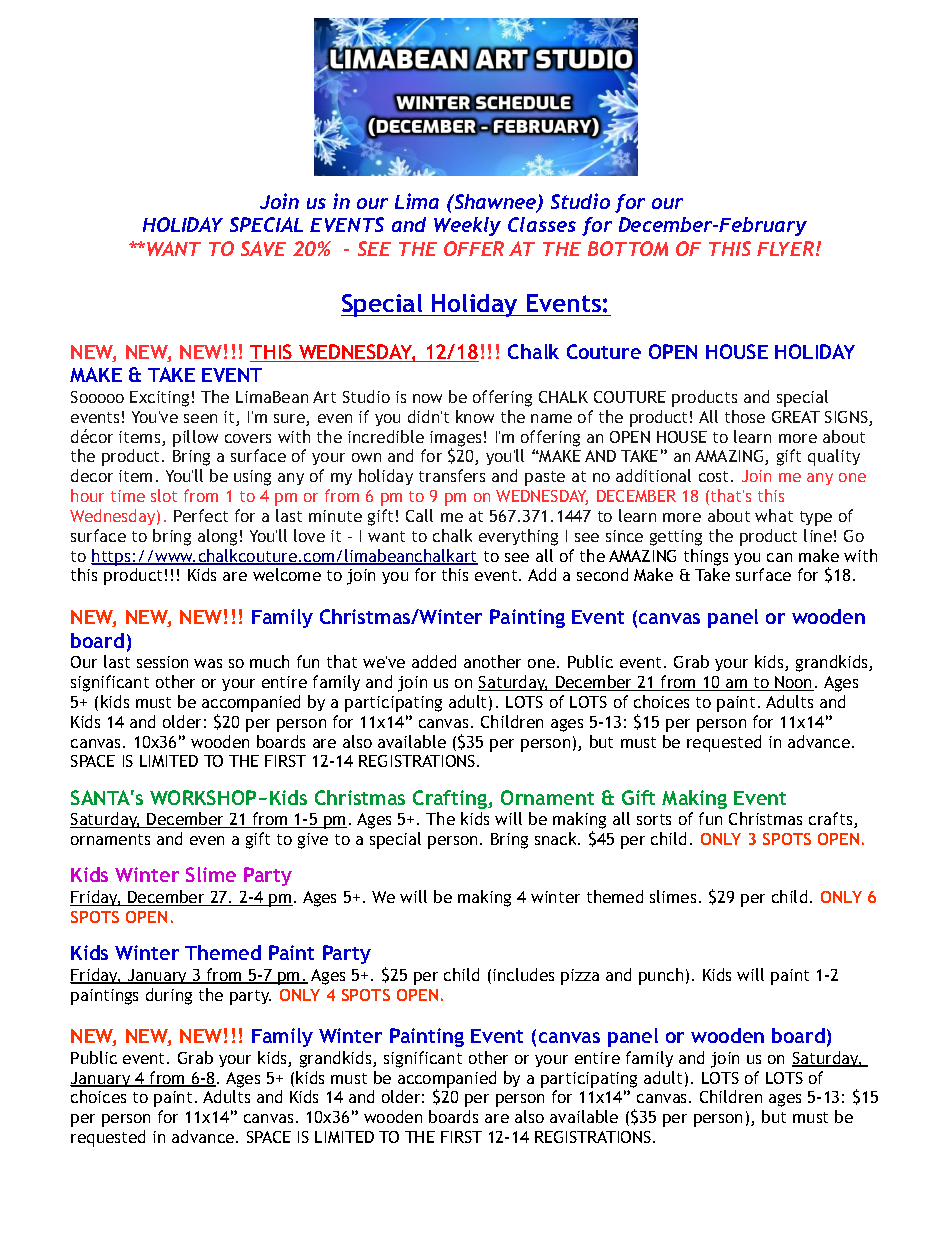  What do you see at coordinates (434, 661) in the document?
I see `added` at bounding box center [434, 661].
